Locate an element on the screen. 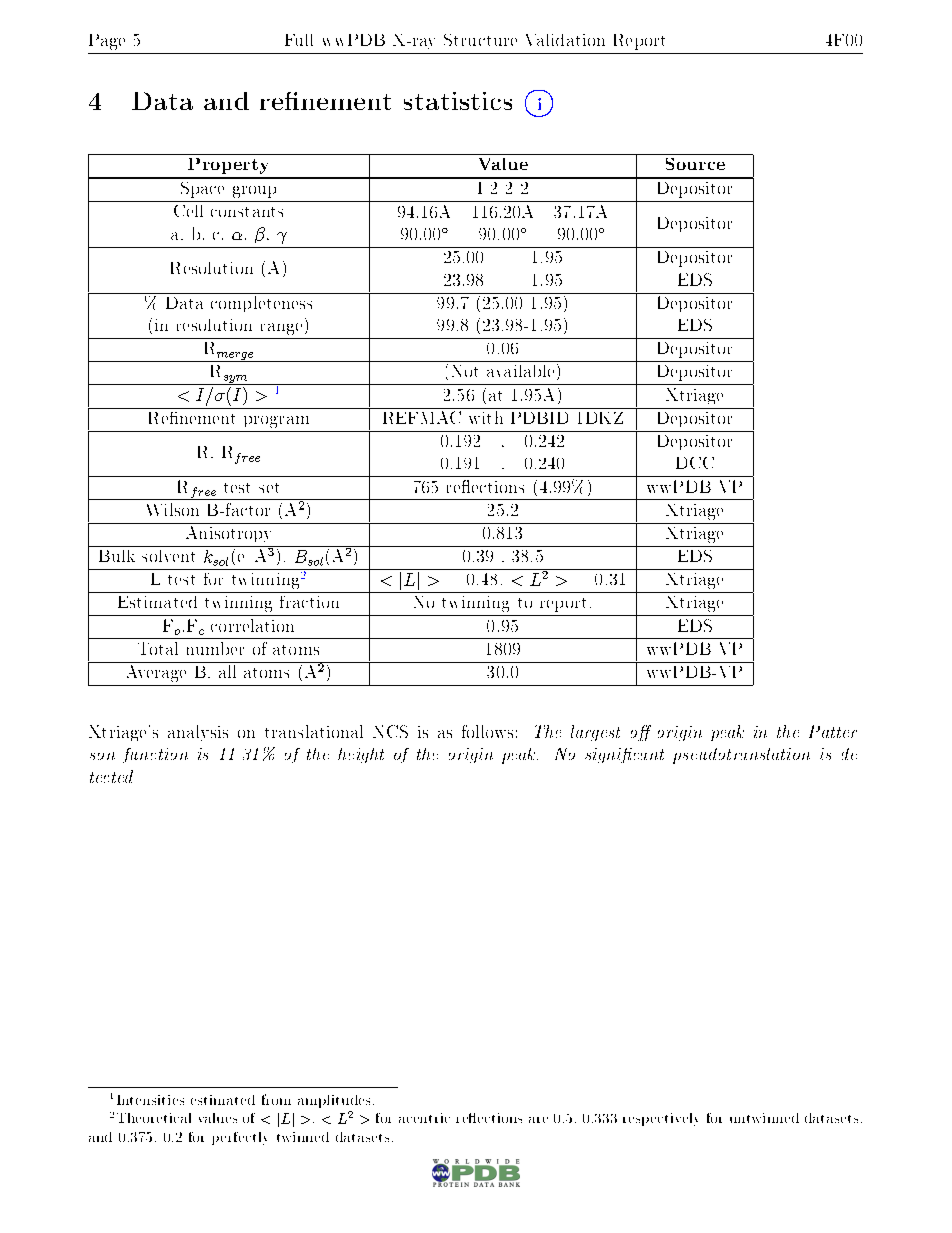 This screenshot has width=952, height=1233. Validation is located at coordinates (565, 40).
